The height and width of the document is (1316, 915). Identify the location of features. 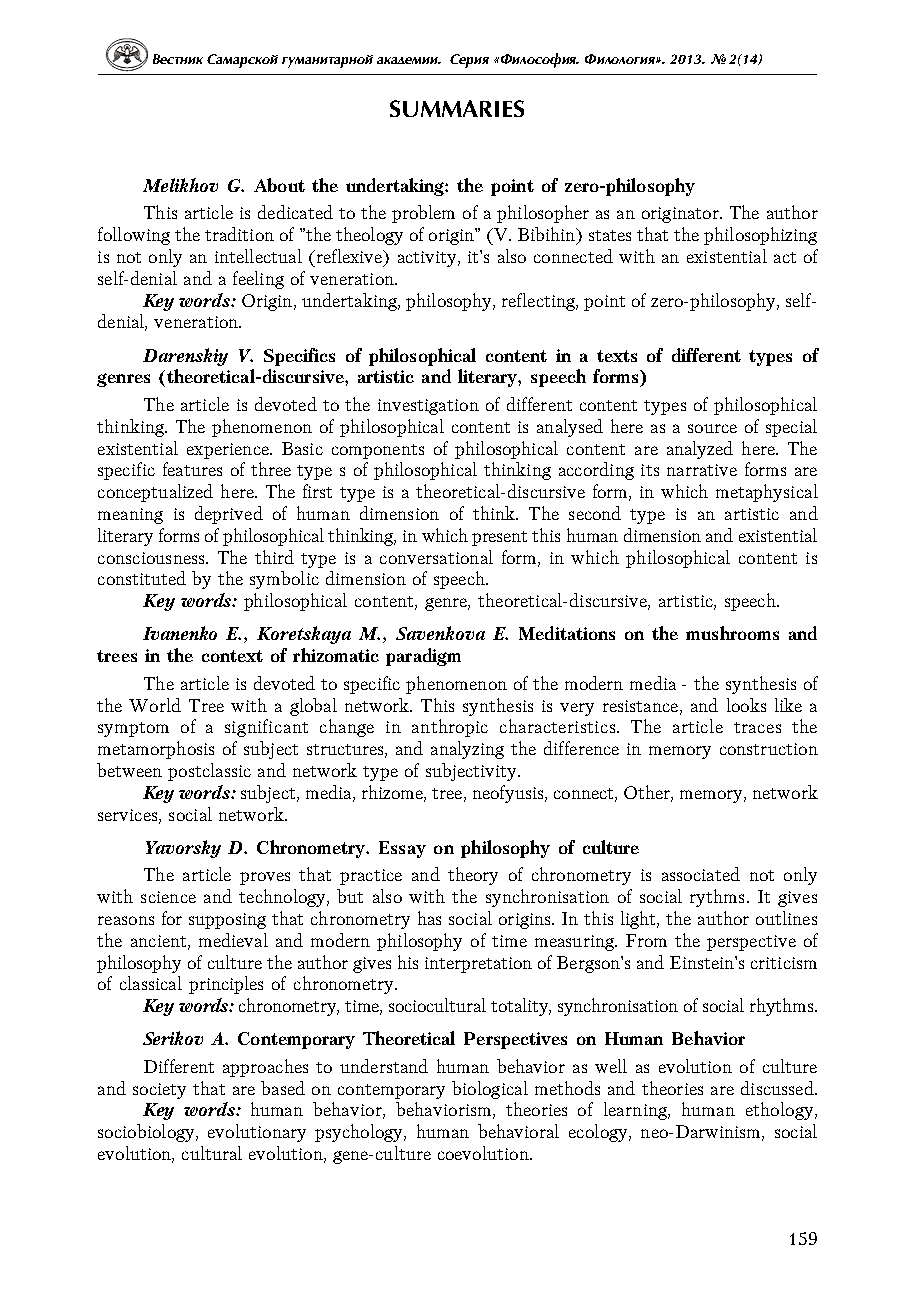
(192, 469).
